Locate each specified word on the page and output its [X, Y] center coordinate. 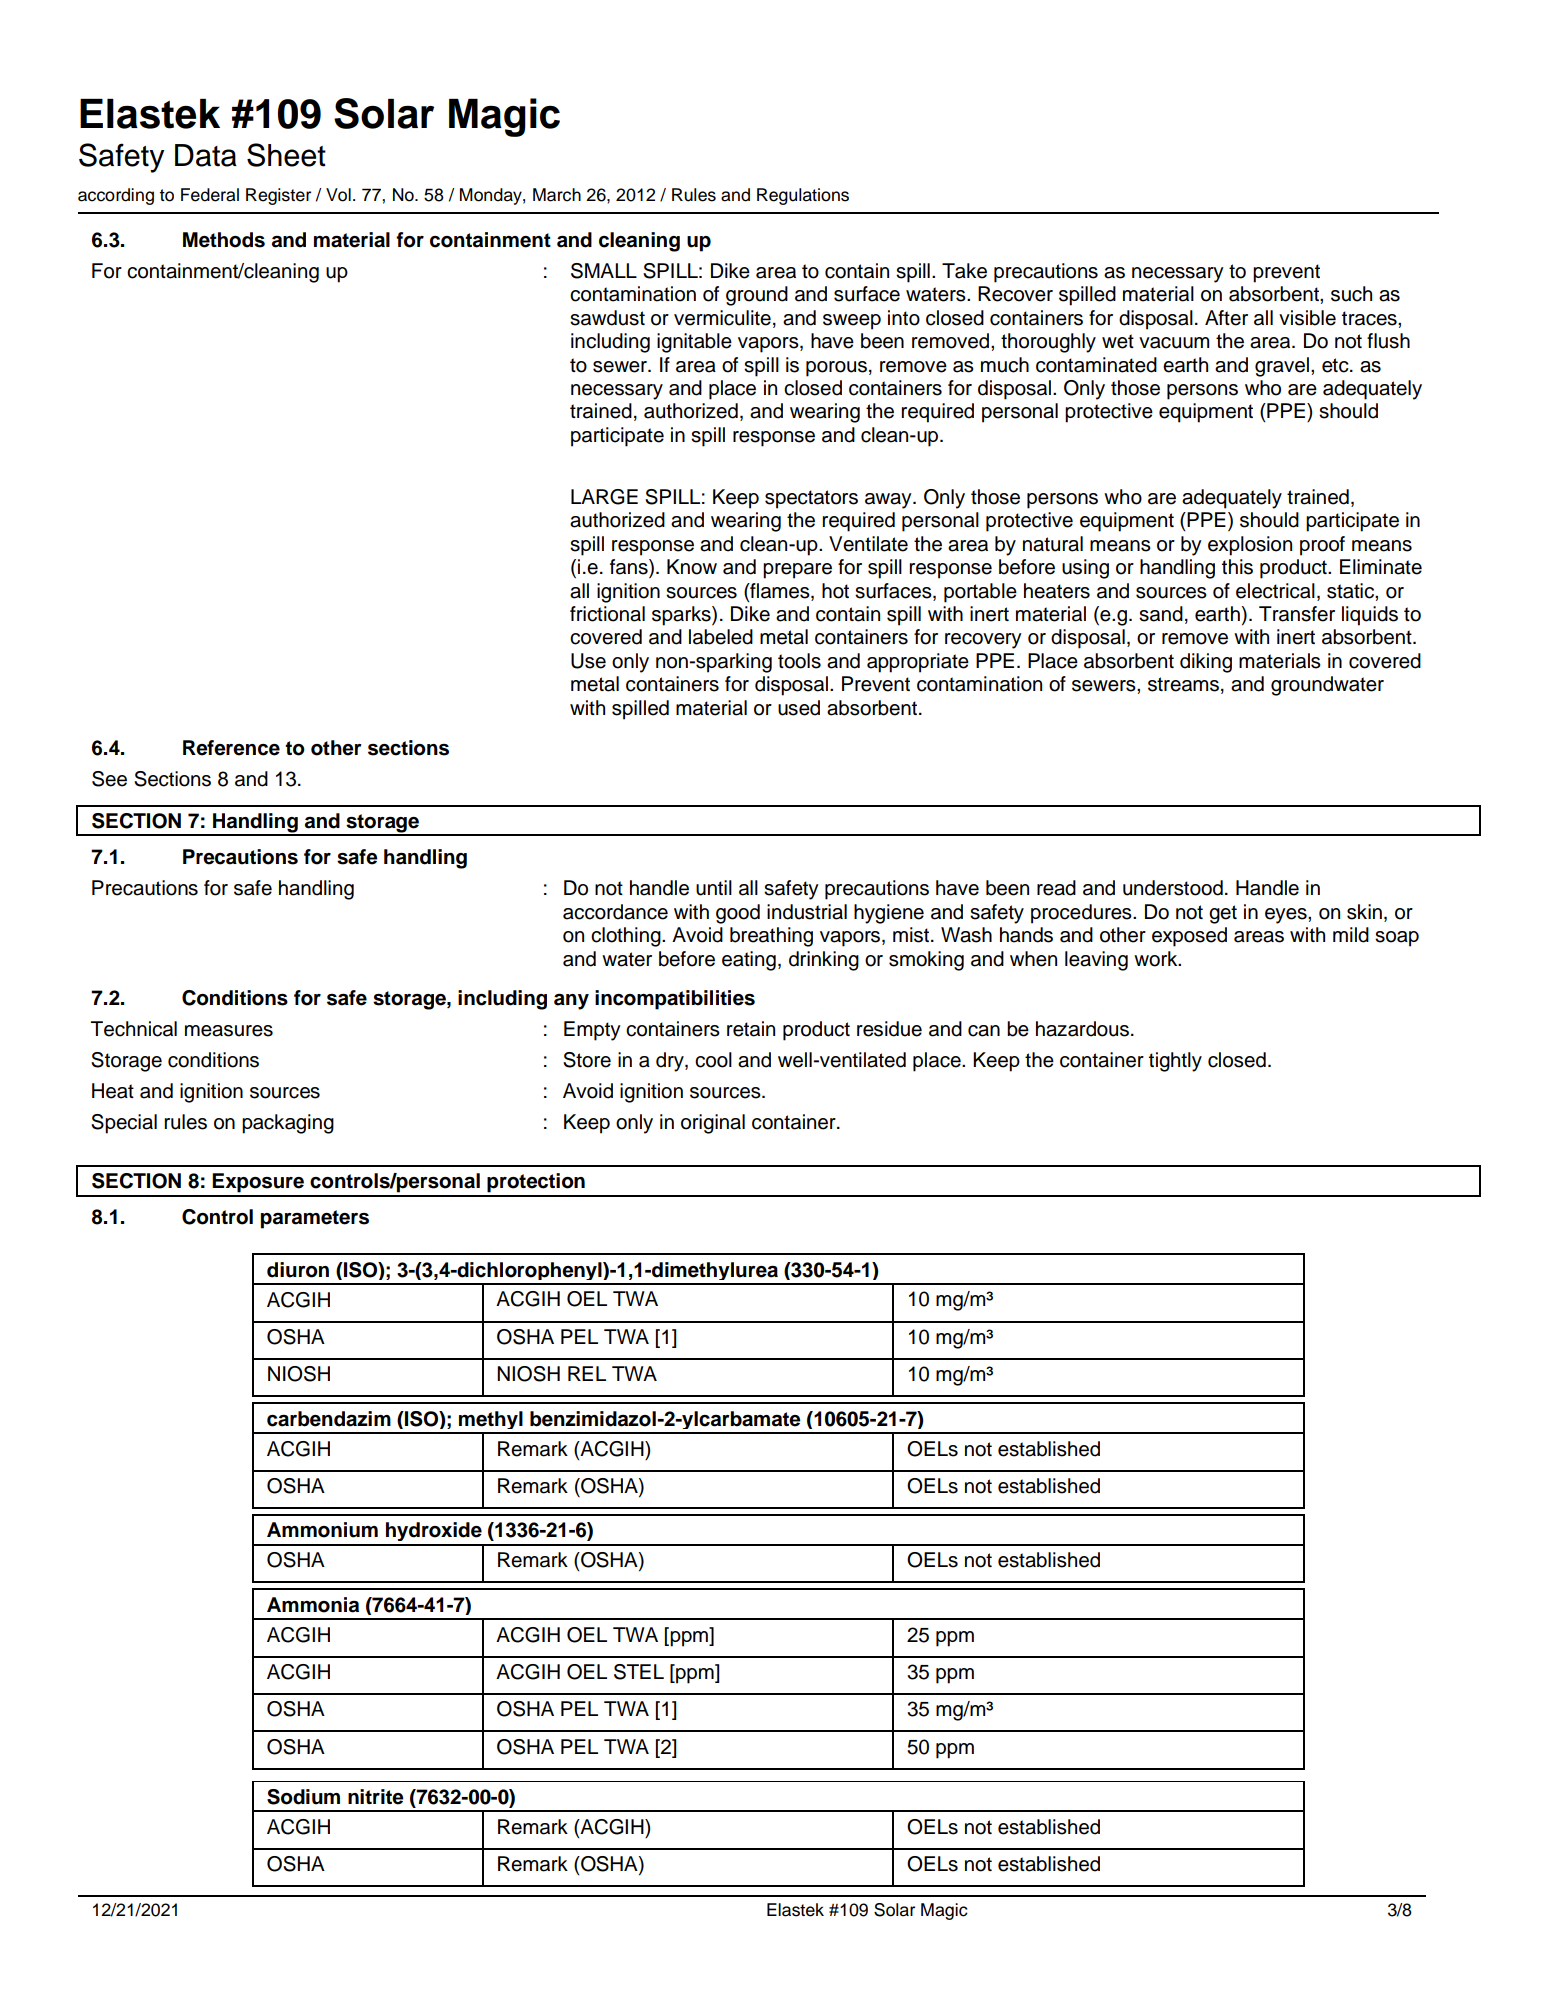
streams [1183, 684]
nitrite [376, 1797]
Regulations [803, 196]
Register [278, 196]
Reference [231, 748]
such [1351, 294]
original [713, 1124]
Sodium [303, 1797]
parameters [315, 1219]
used [799, 708]
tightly [1175, 1062]
